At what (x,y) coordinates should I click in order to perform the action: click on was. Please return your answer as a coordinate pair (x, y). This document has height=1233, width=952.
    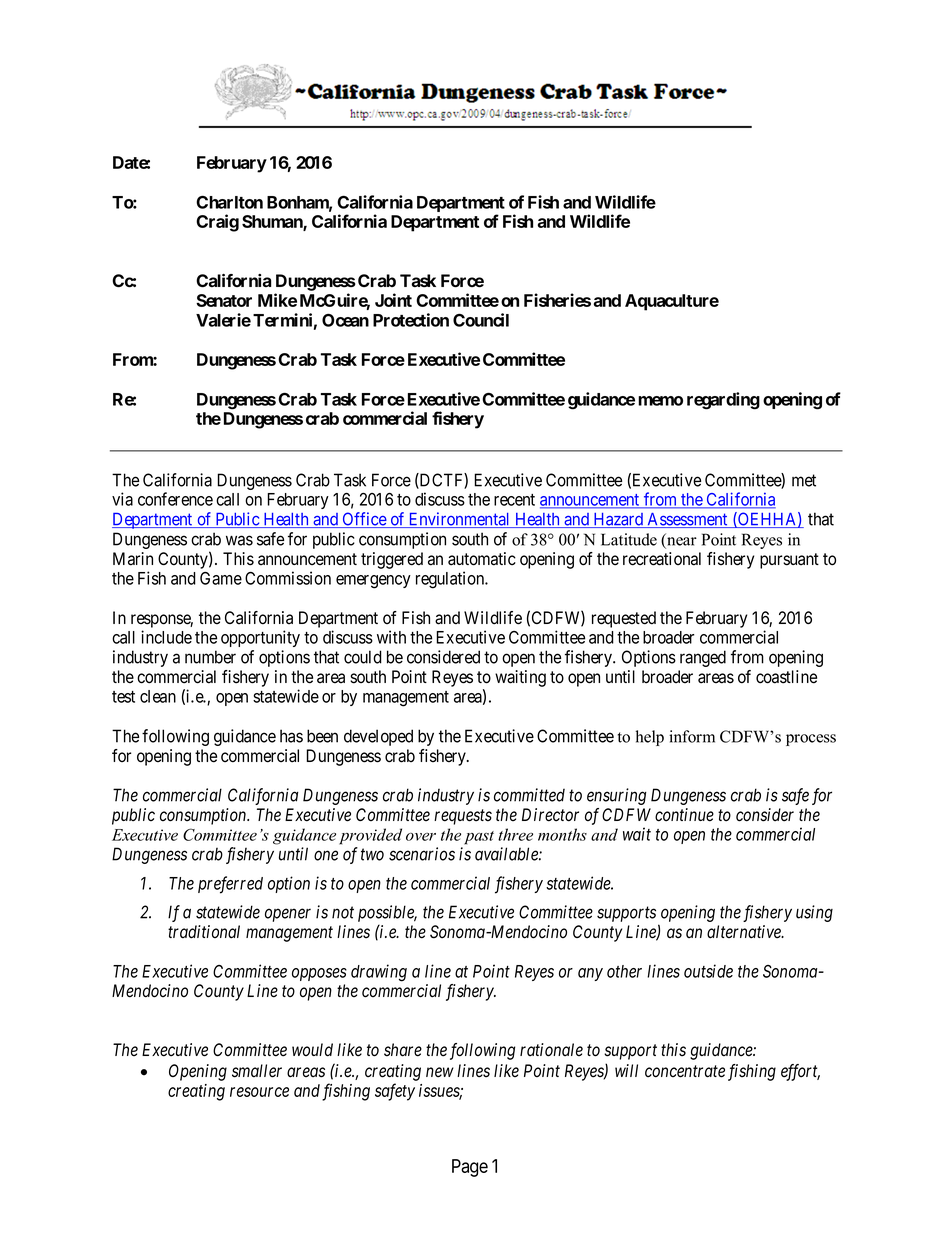
    Looking at the image, I should click on (239, 540).
